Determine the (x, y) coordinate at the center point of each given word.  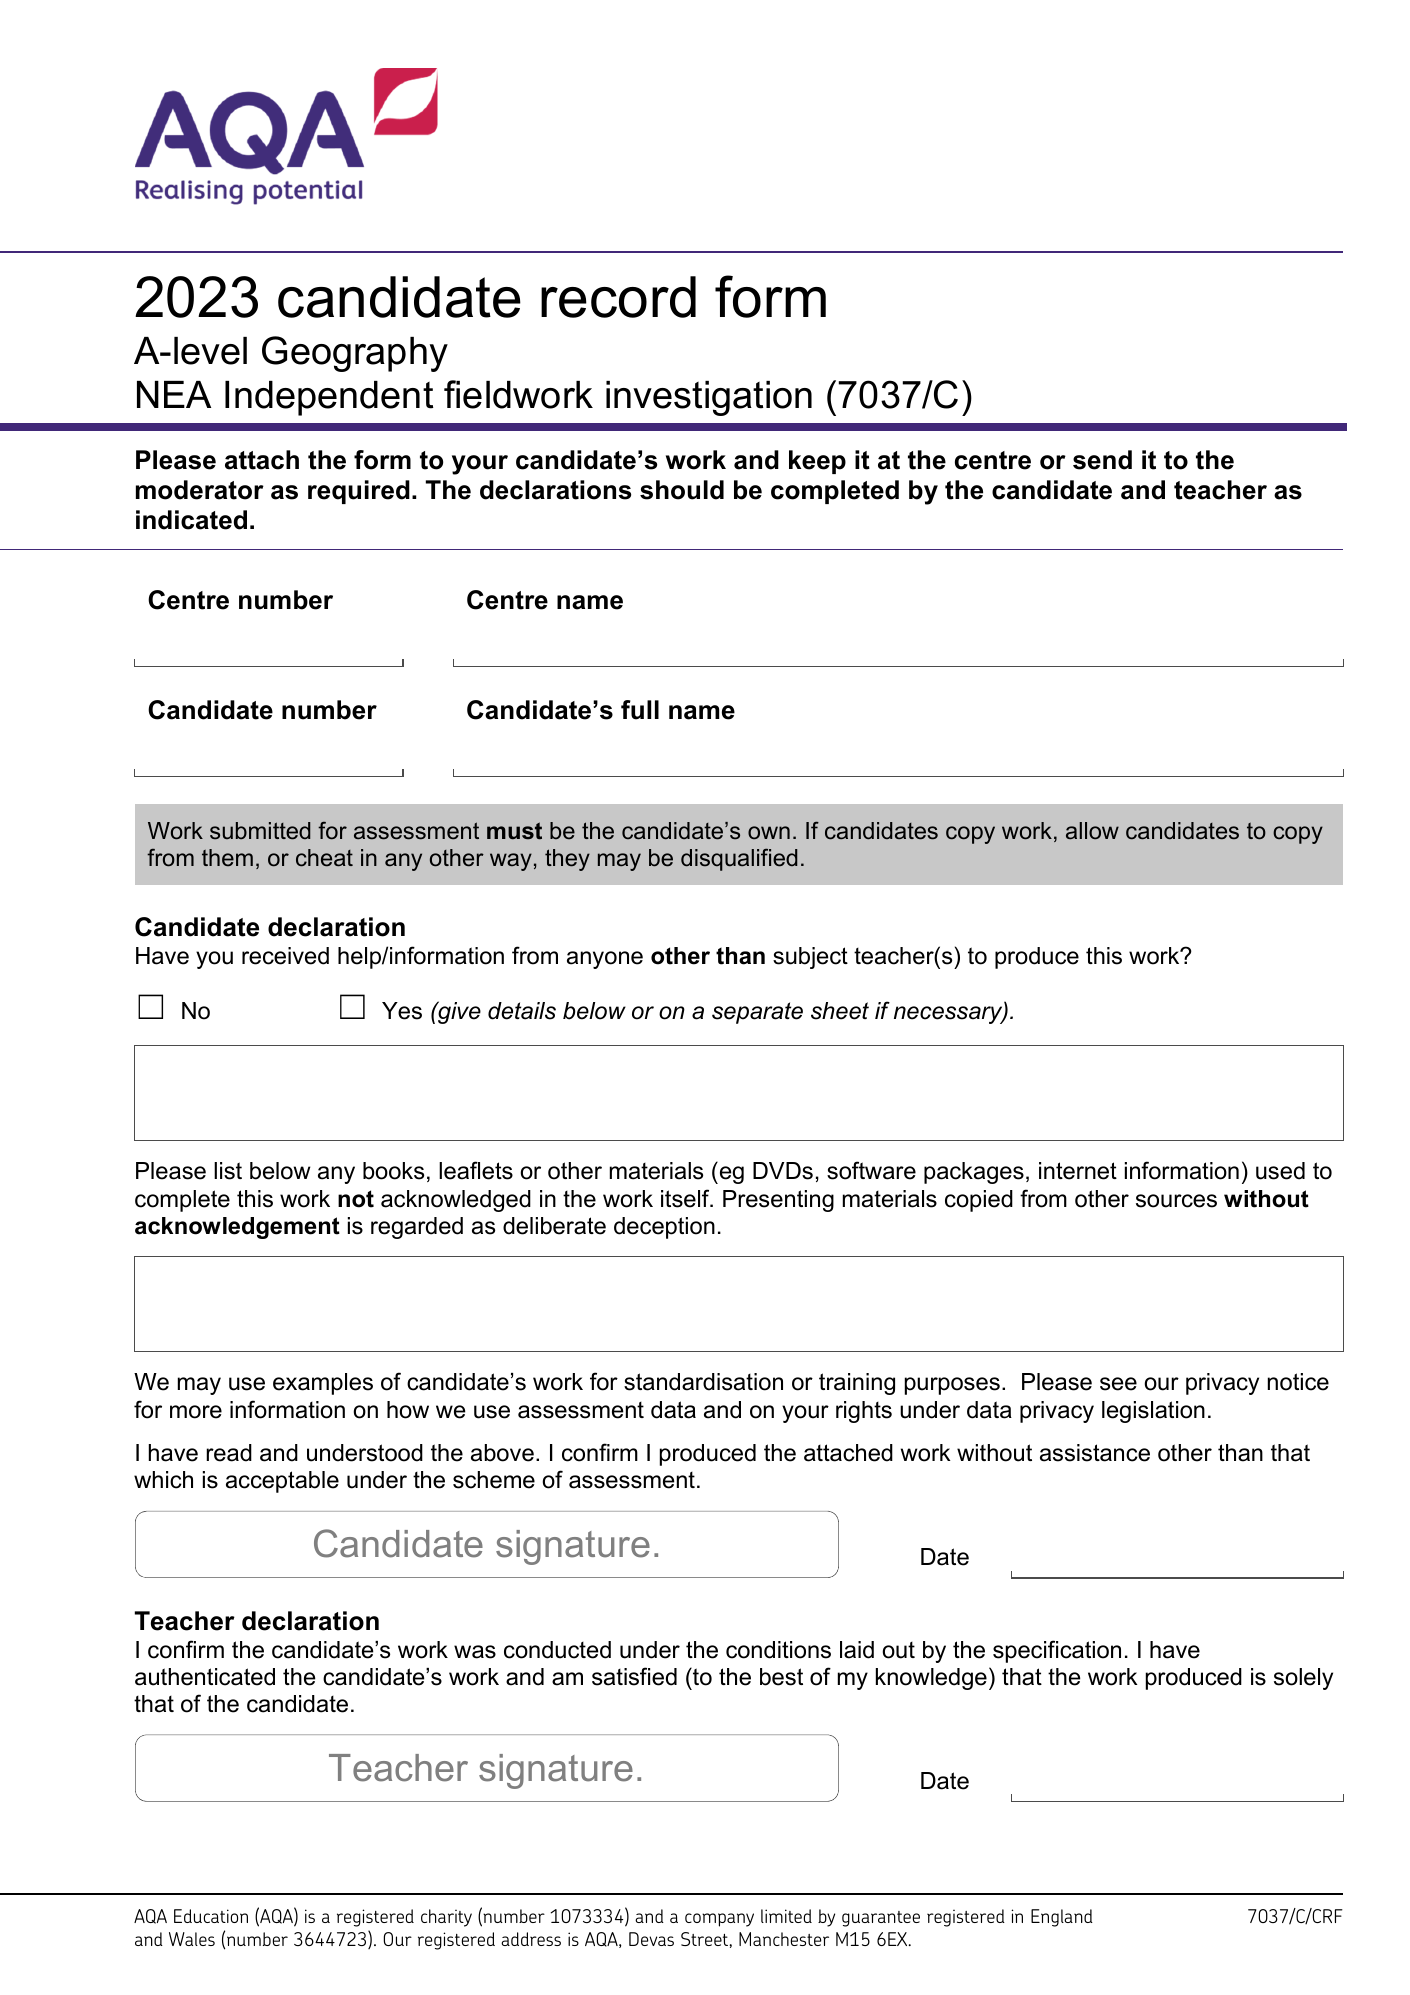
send (1102, 460)
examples (323, 1384)
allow (1092, 831)
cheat (324, 858)
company (719, 1920)
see (1118, 1384)
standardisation (703, 1382)
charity (446, 1918)
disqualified (739, 859)
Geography (355, 354)
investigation (709, 398)
